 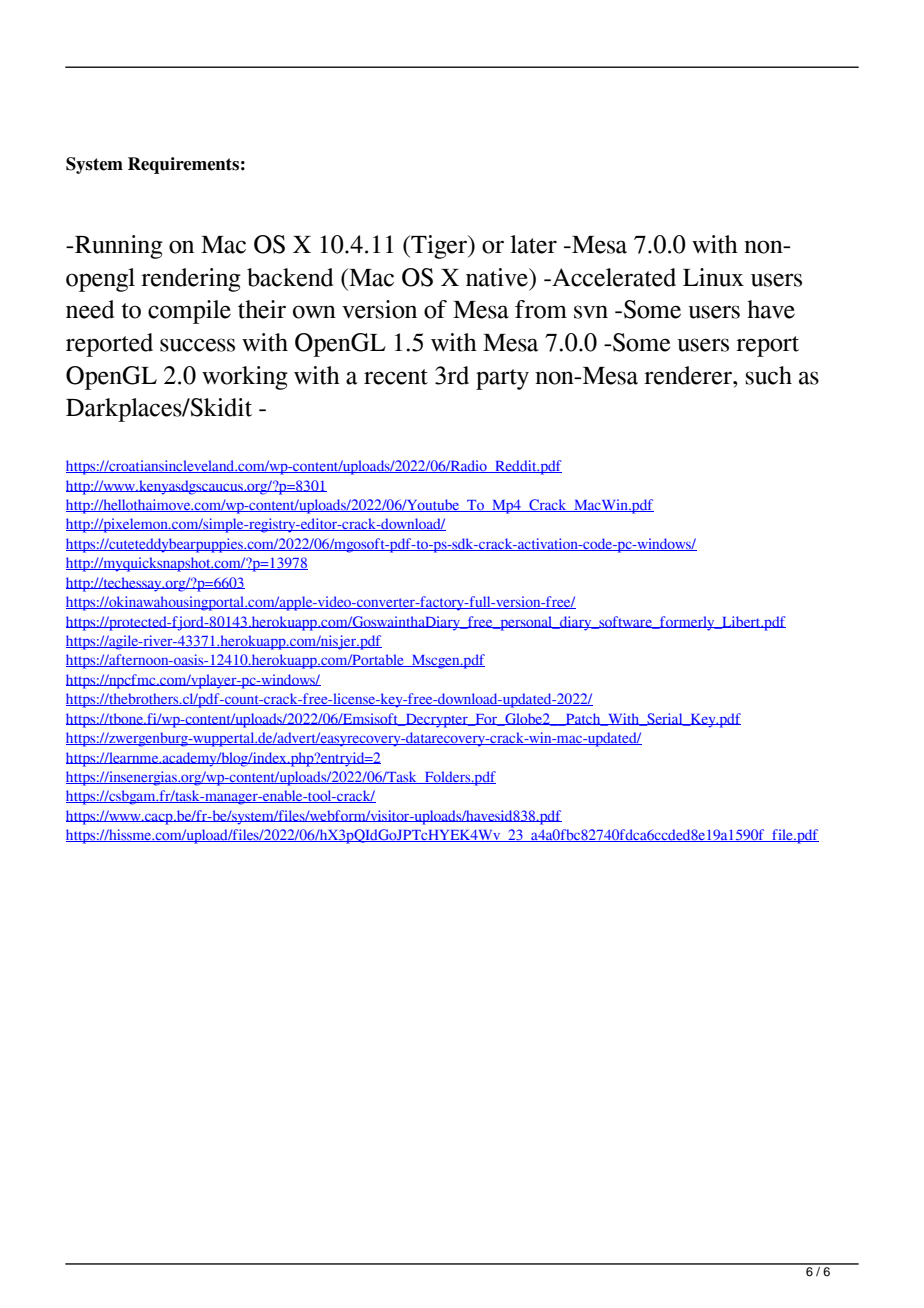 I want to click on renderer, so click(x=689, y=375).
